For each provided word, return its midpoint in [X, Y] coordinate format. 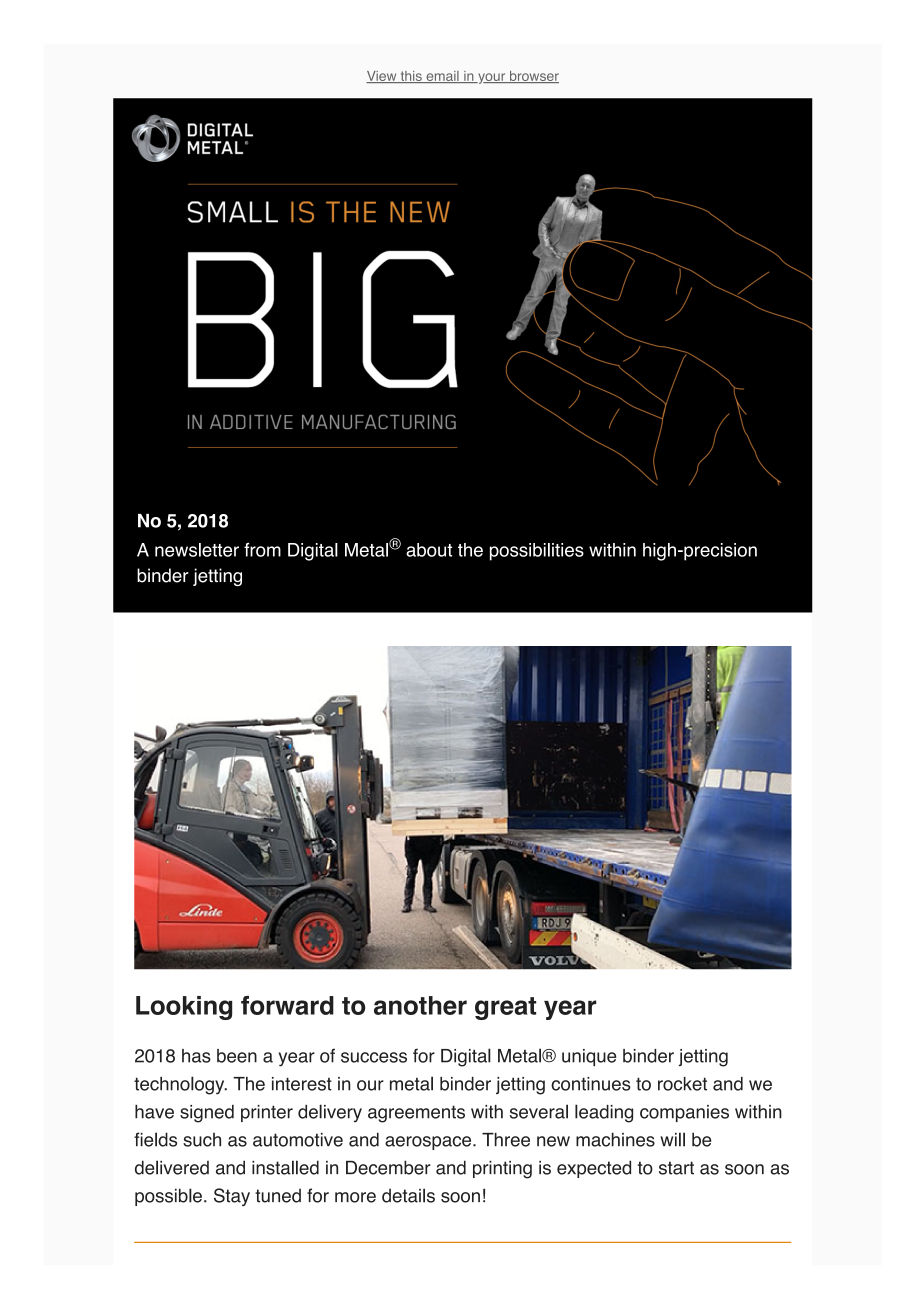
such [202, 1140]
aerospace [429, 1143]
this [411, 77]
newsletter [197, 550]
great [505, 1008]
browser [533, 77]
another [420, 1005]
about [429, 550]
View [382, 77]
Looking [184, 1008]
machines [615, 1139]
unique [589, 1057]
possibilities [537, 552]
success [374, 1057]
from [262, 550]
